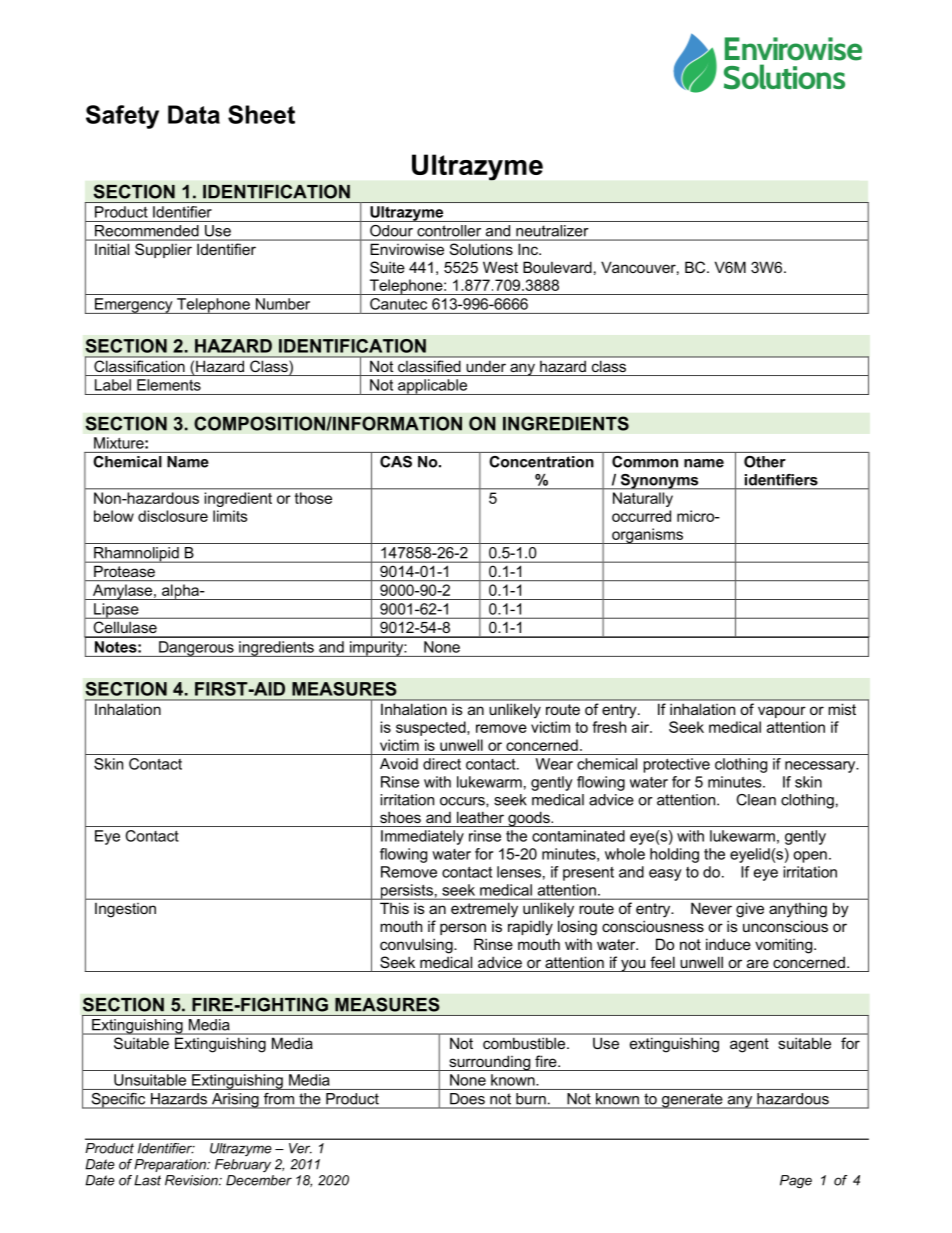 The height and width of the screenshot is (1233, 952). What do you see at coordinates (481, 249) in the screenshot?
I see `Solutions` at bounding box center [481, 249].
